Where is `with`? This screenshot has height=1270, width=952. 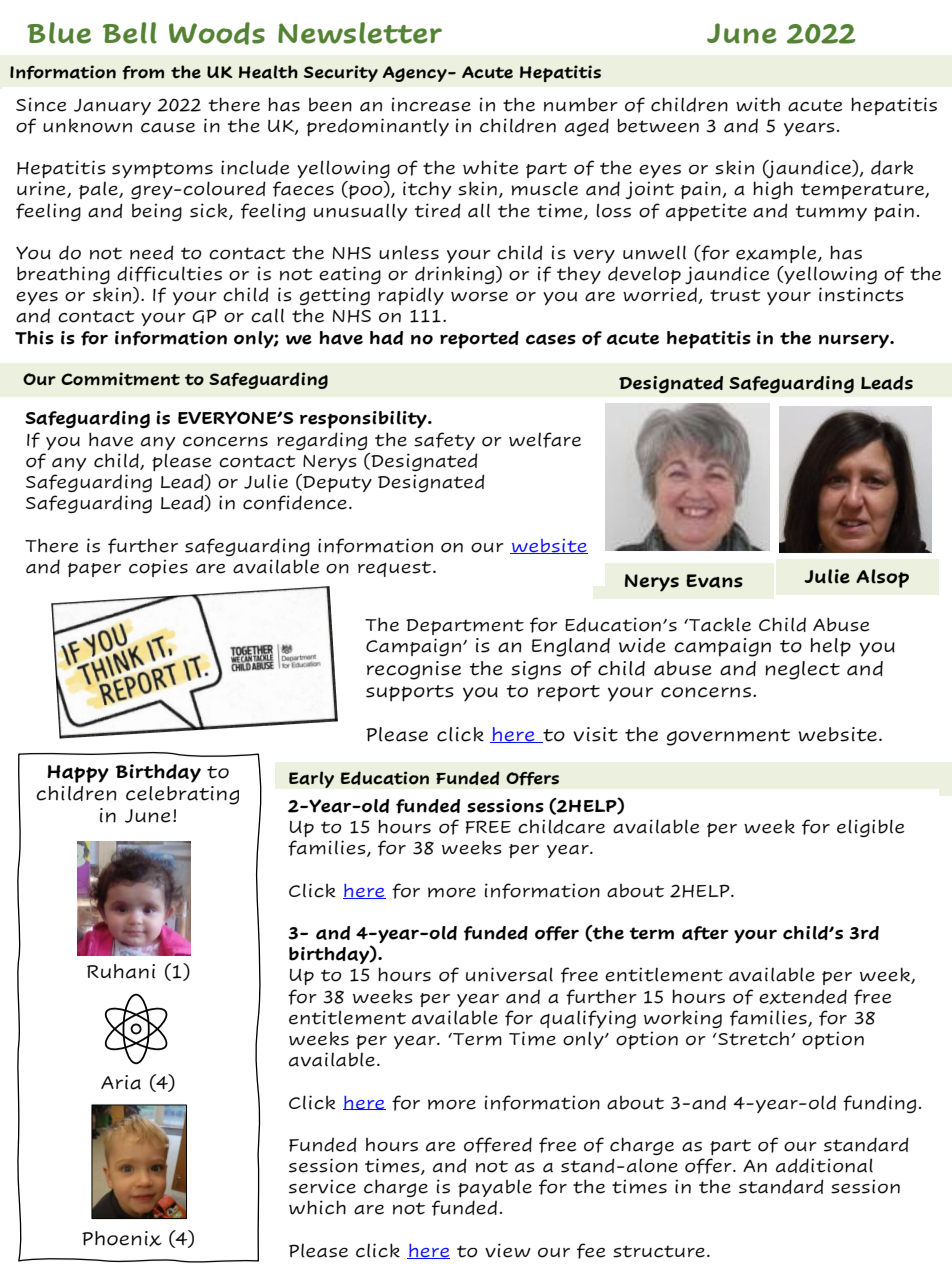
with is located at coordinates (758, 104).
